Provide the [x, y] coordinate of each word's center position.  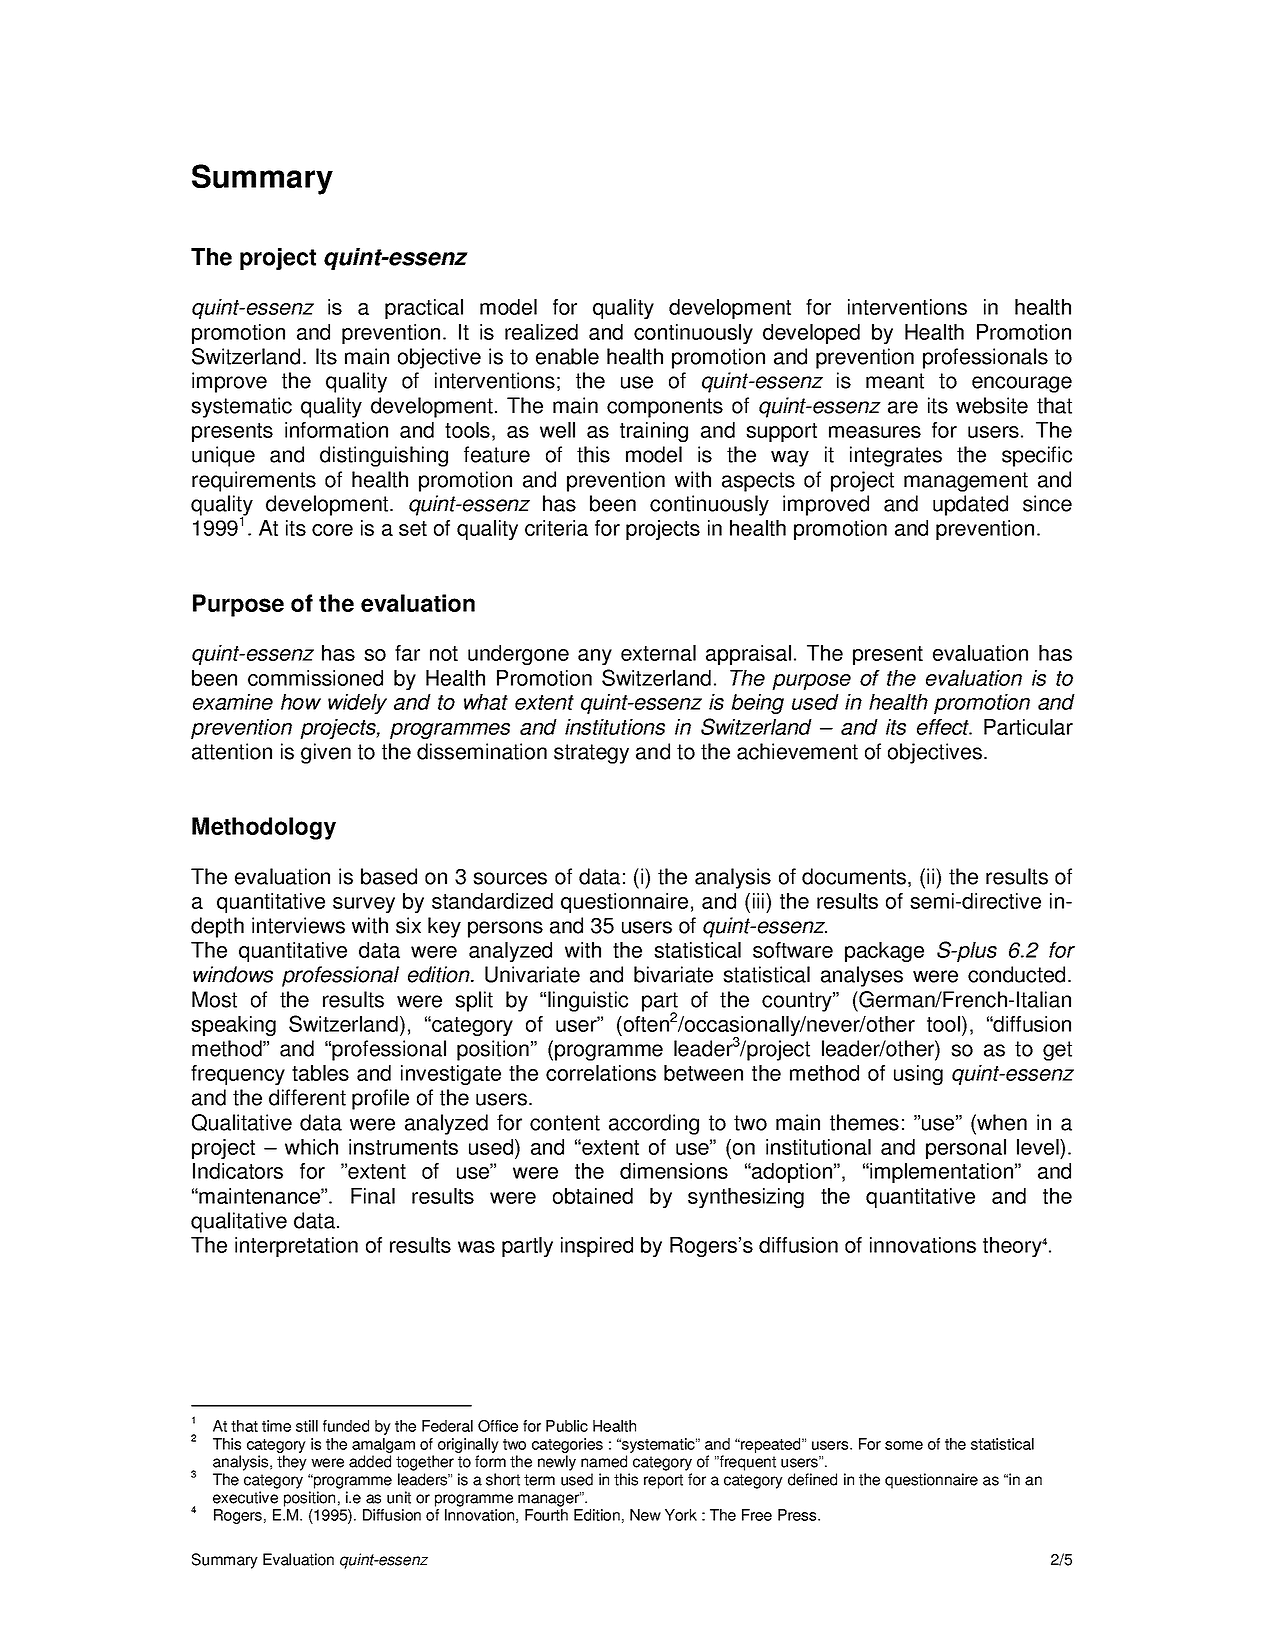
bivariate [673, 974]
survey [364, 905]
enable [567, 356]
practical [424, 309]
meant [895, 381]
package [884, 952]
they [292, 1463]
